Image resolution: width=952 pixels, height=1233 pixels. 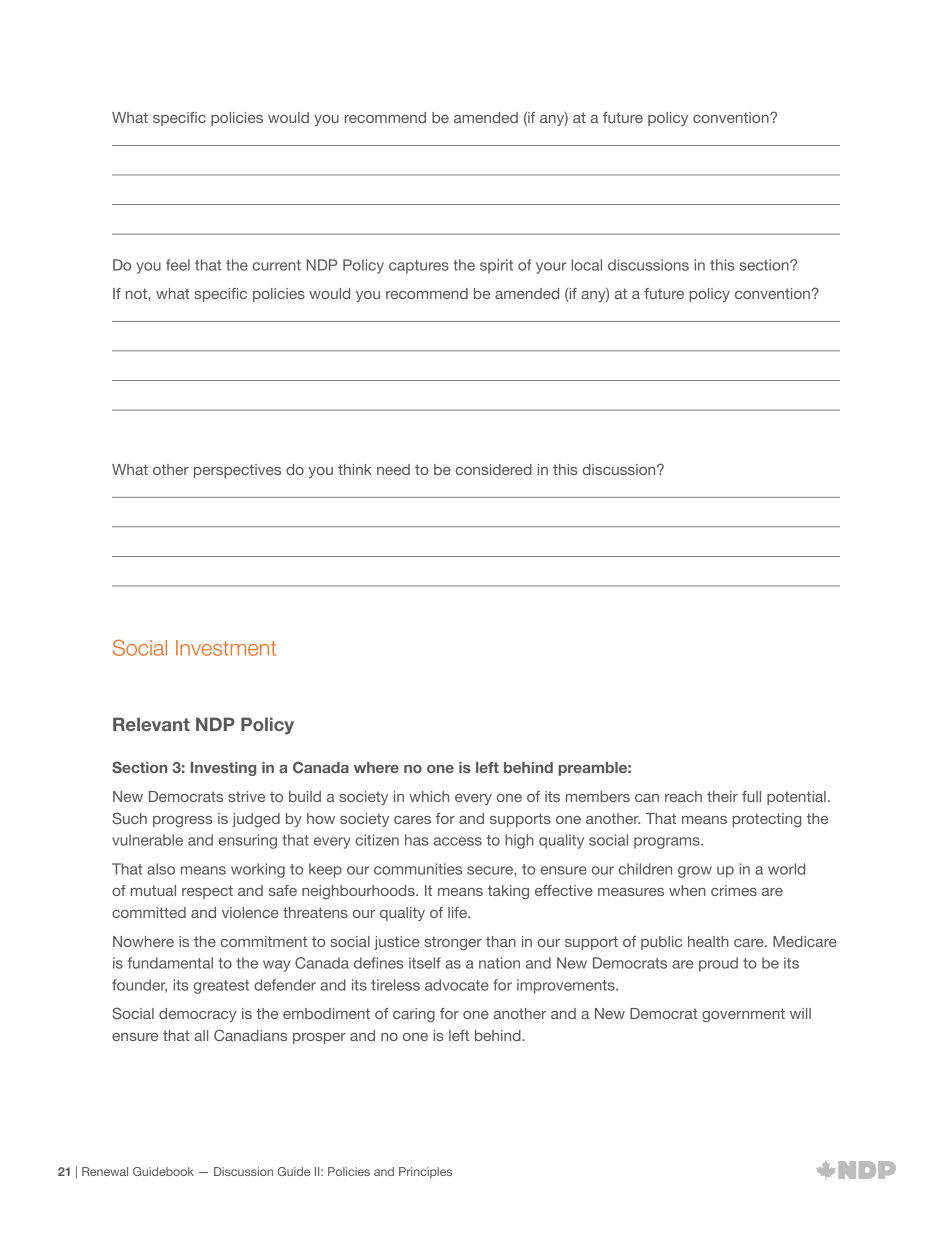 What do you see at coordinates (708, 941) in the screenshot?
I see `health` at bounding box center [708, 941].
